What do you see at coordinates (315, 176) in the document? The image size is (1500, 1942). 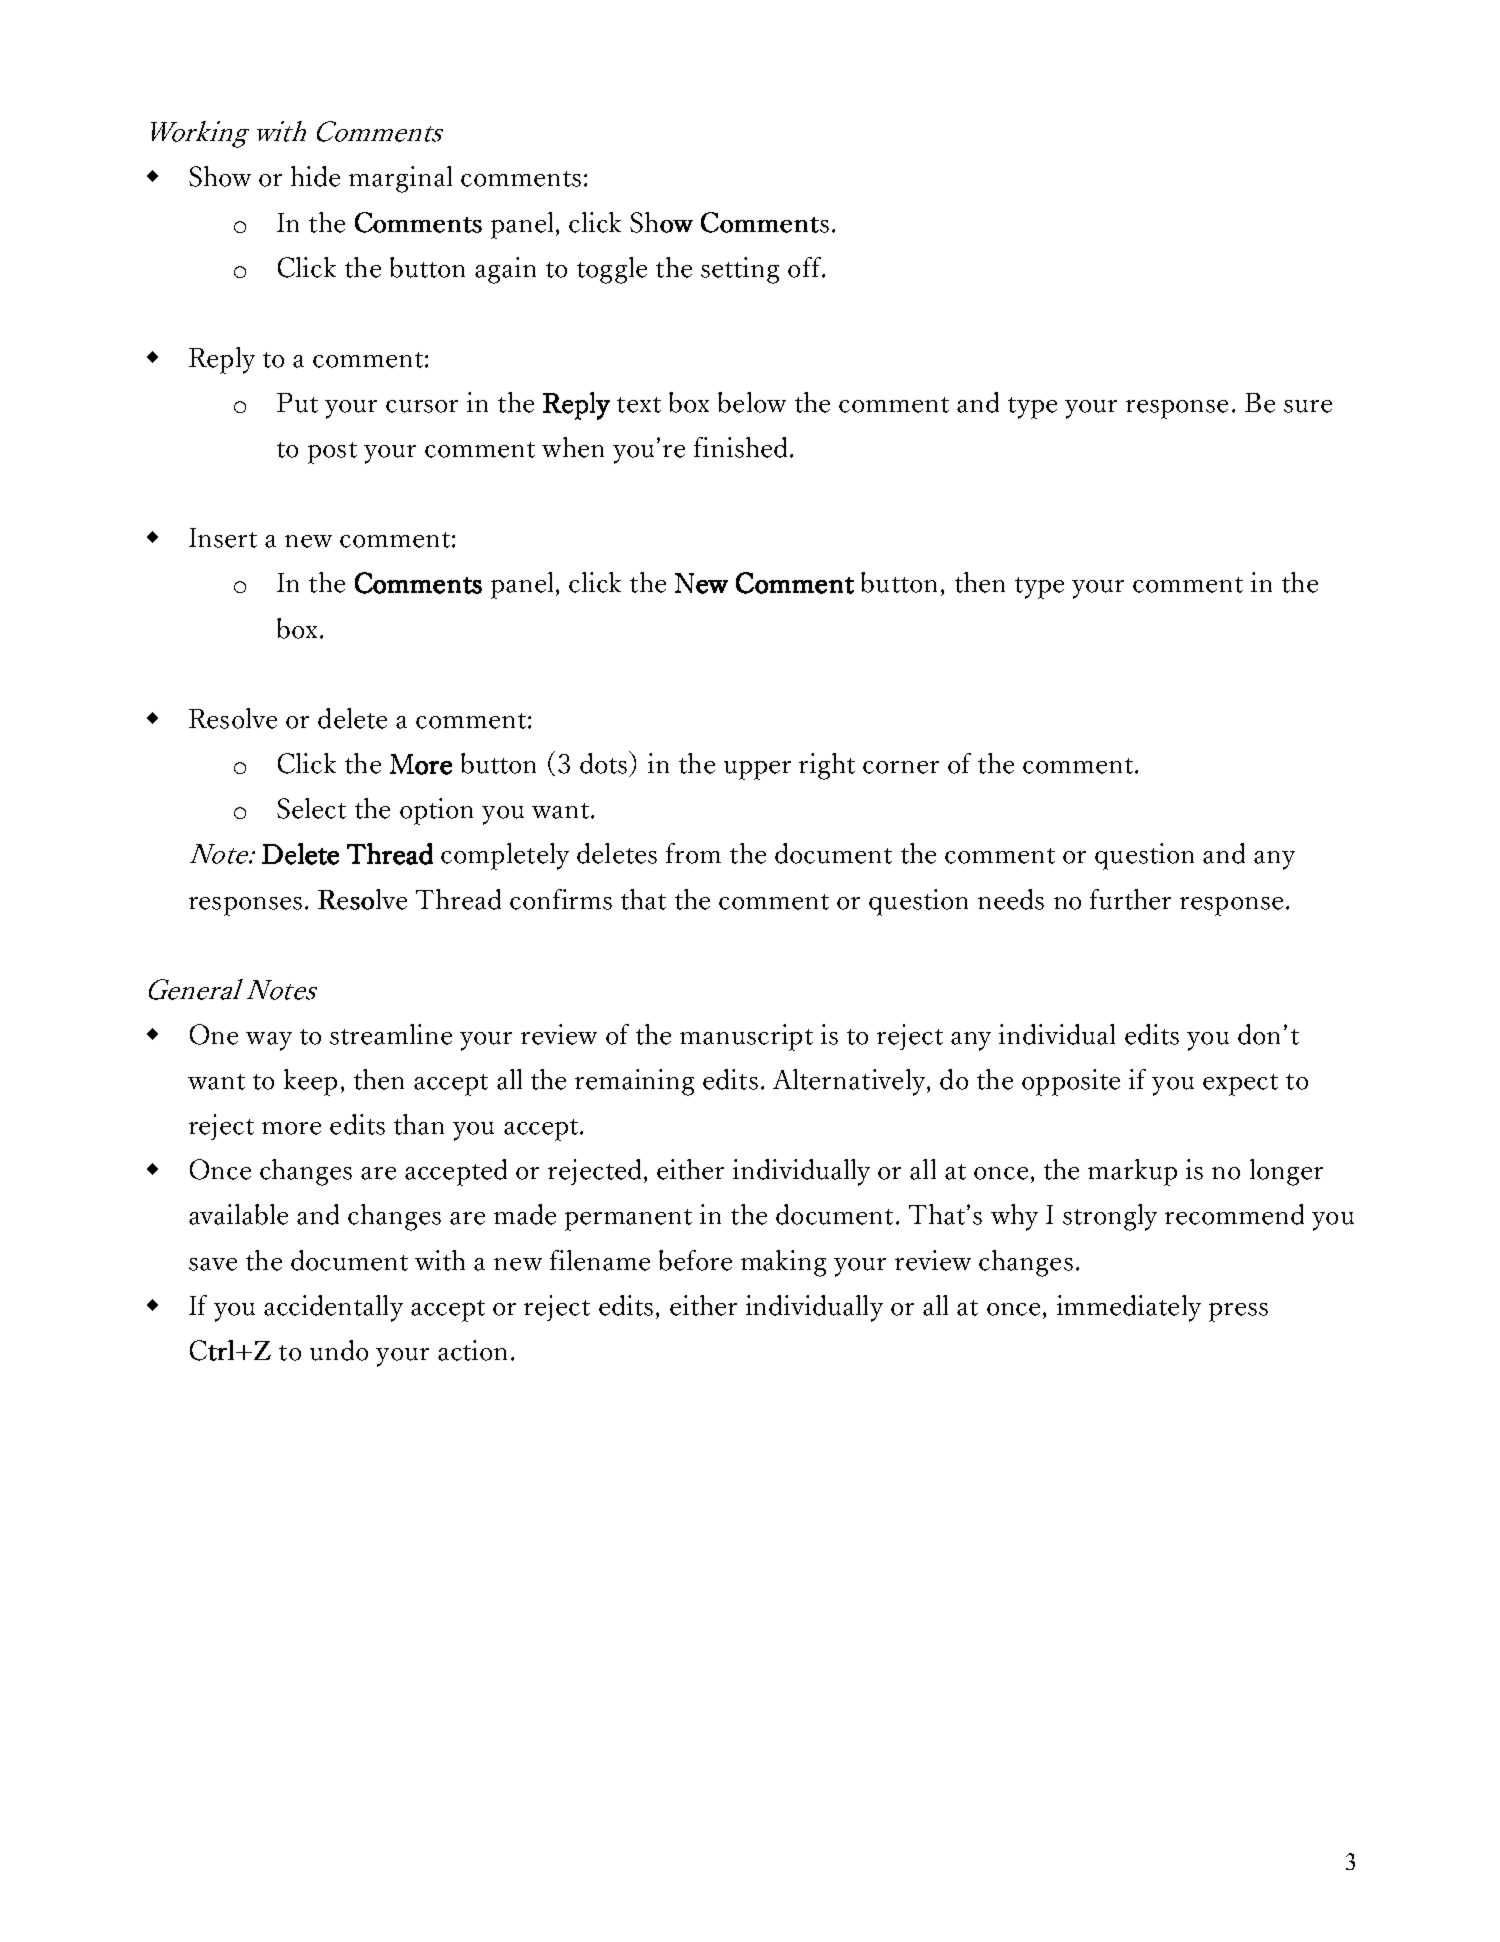 I see `hide` at bounding box center [315, 176].
